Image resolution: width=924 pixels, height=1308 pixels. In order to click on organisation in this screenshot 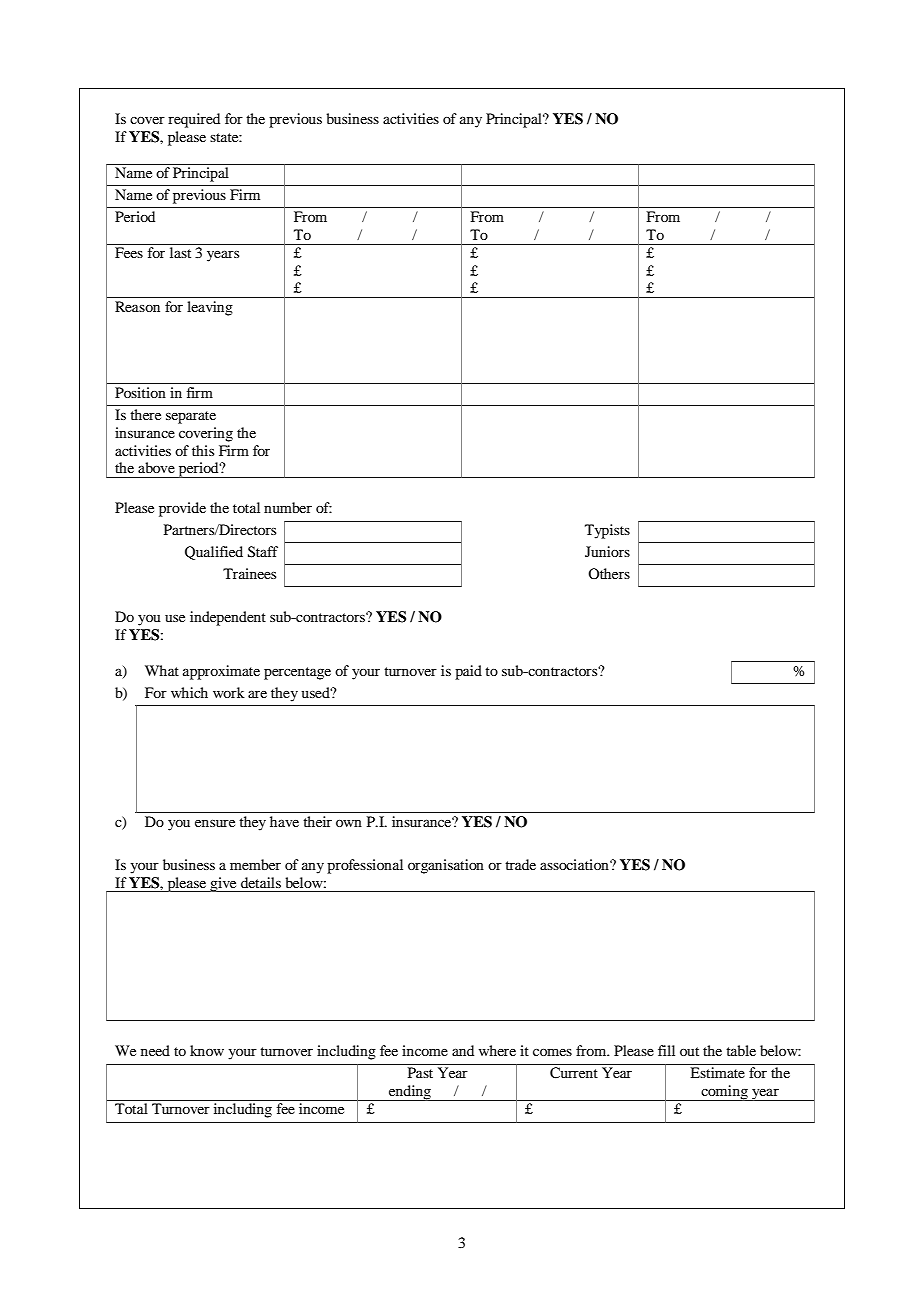, I will do `click(446, 866)`.
